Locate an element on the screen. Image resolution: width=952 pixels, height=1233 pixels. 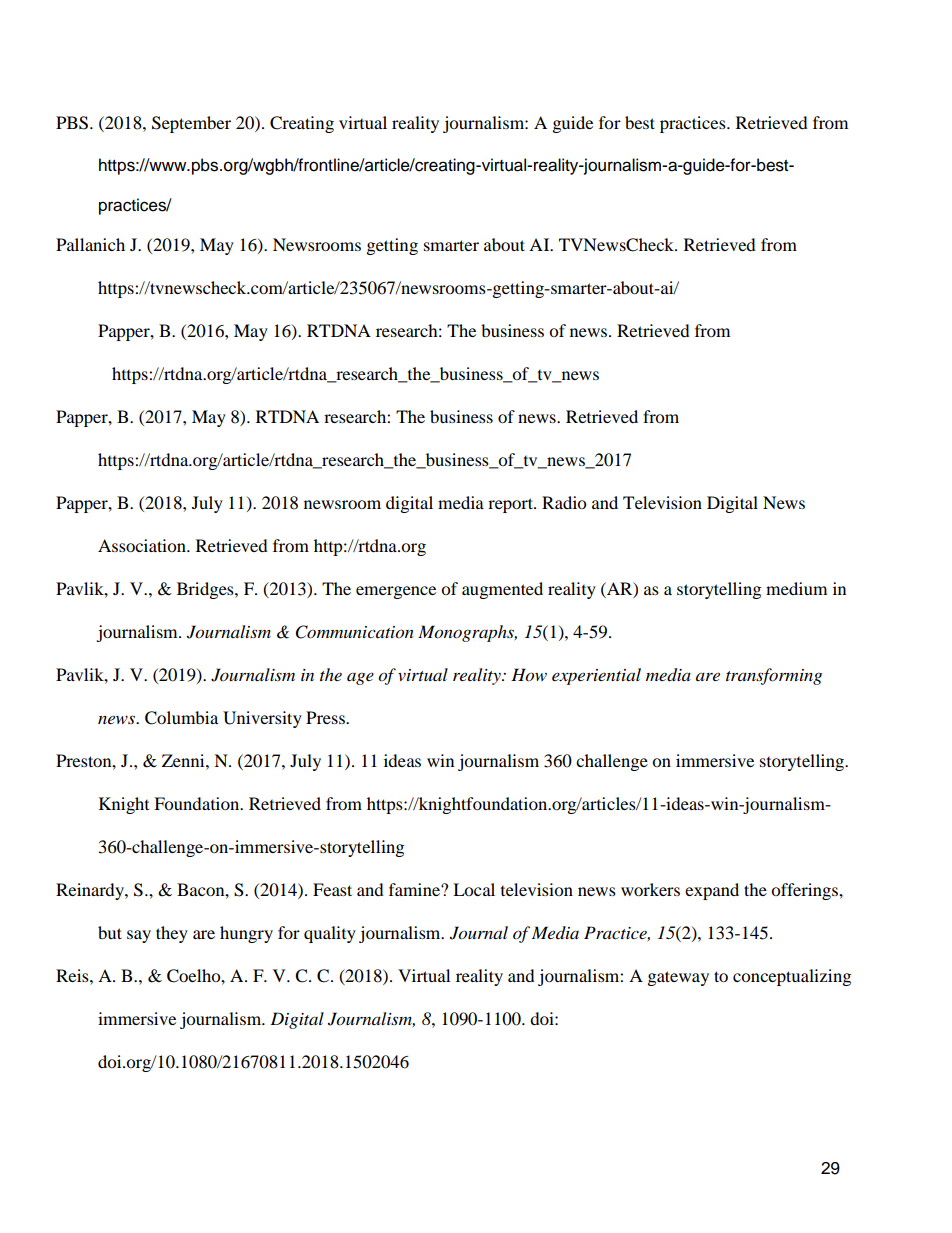
they is located at coordinates (172, 934).
